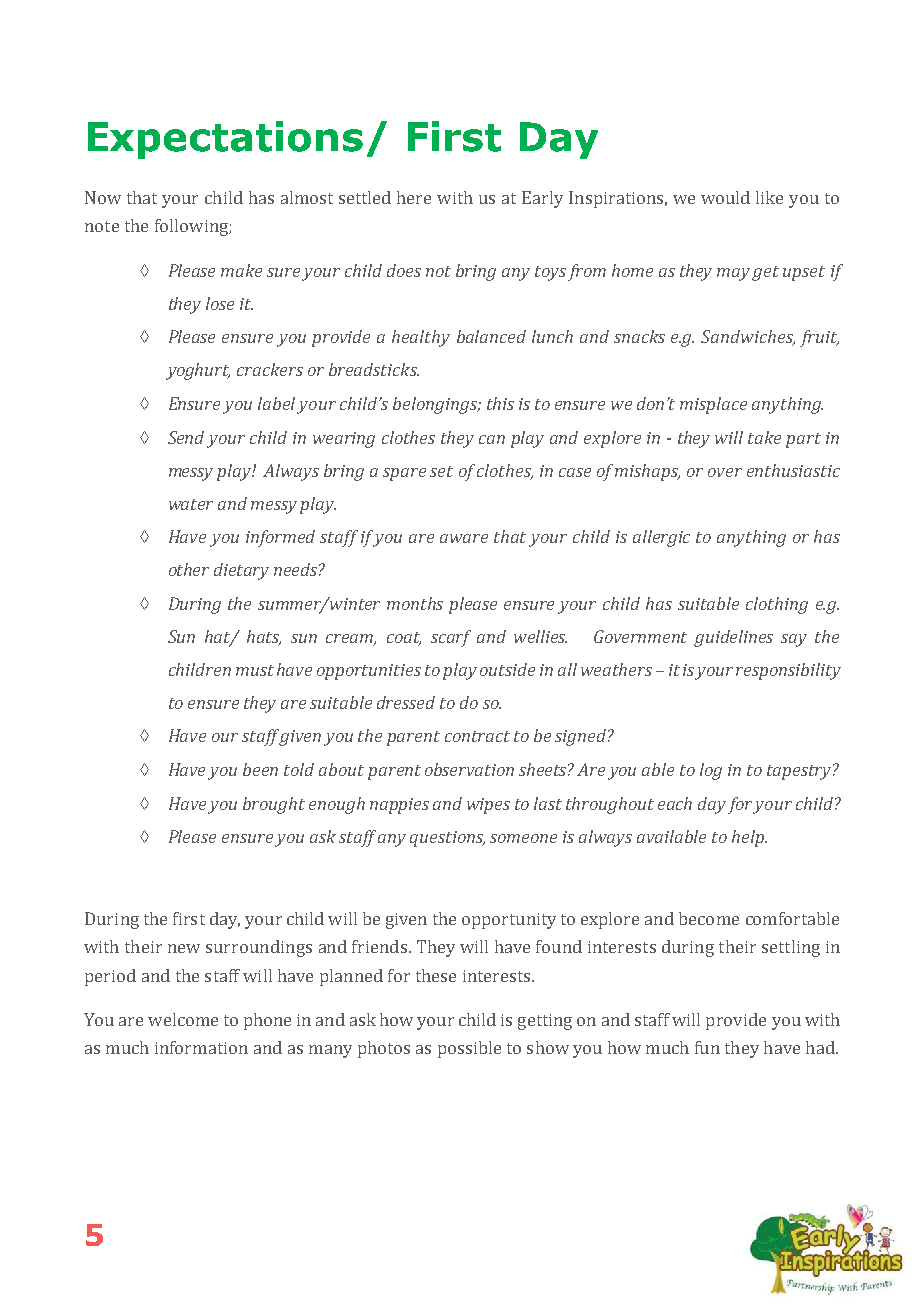 The image size is (924, 1308). Describe the element at coordinates (492, 439) in the document. I see `can` at that location.
